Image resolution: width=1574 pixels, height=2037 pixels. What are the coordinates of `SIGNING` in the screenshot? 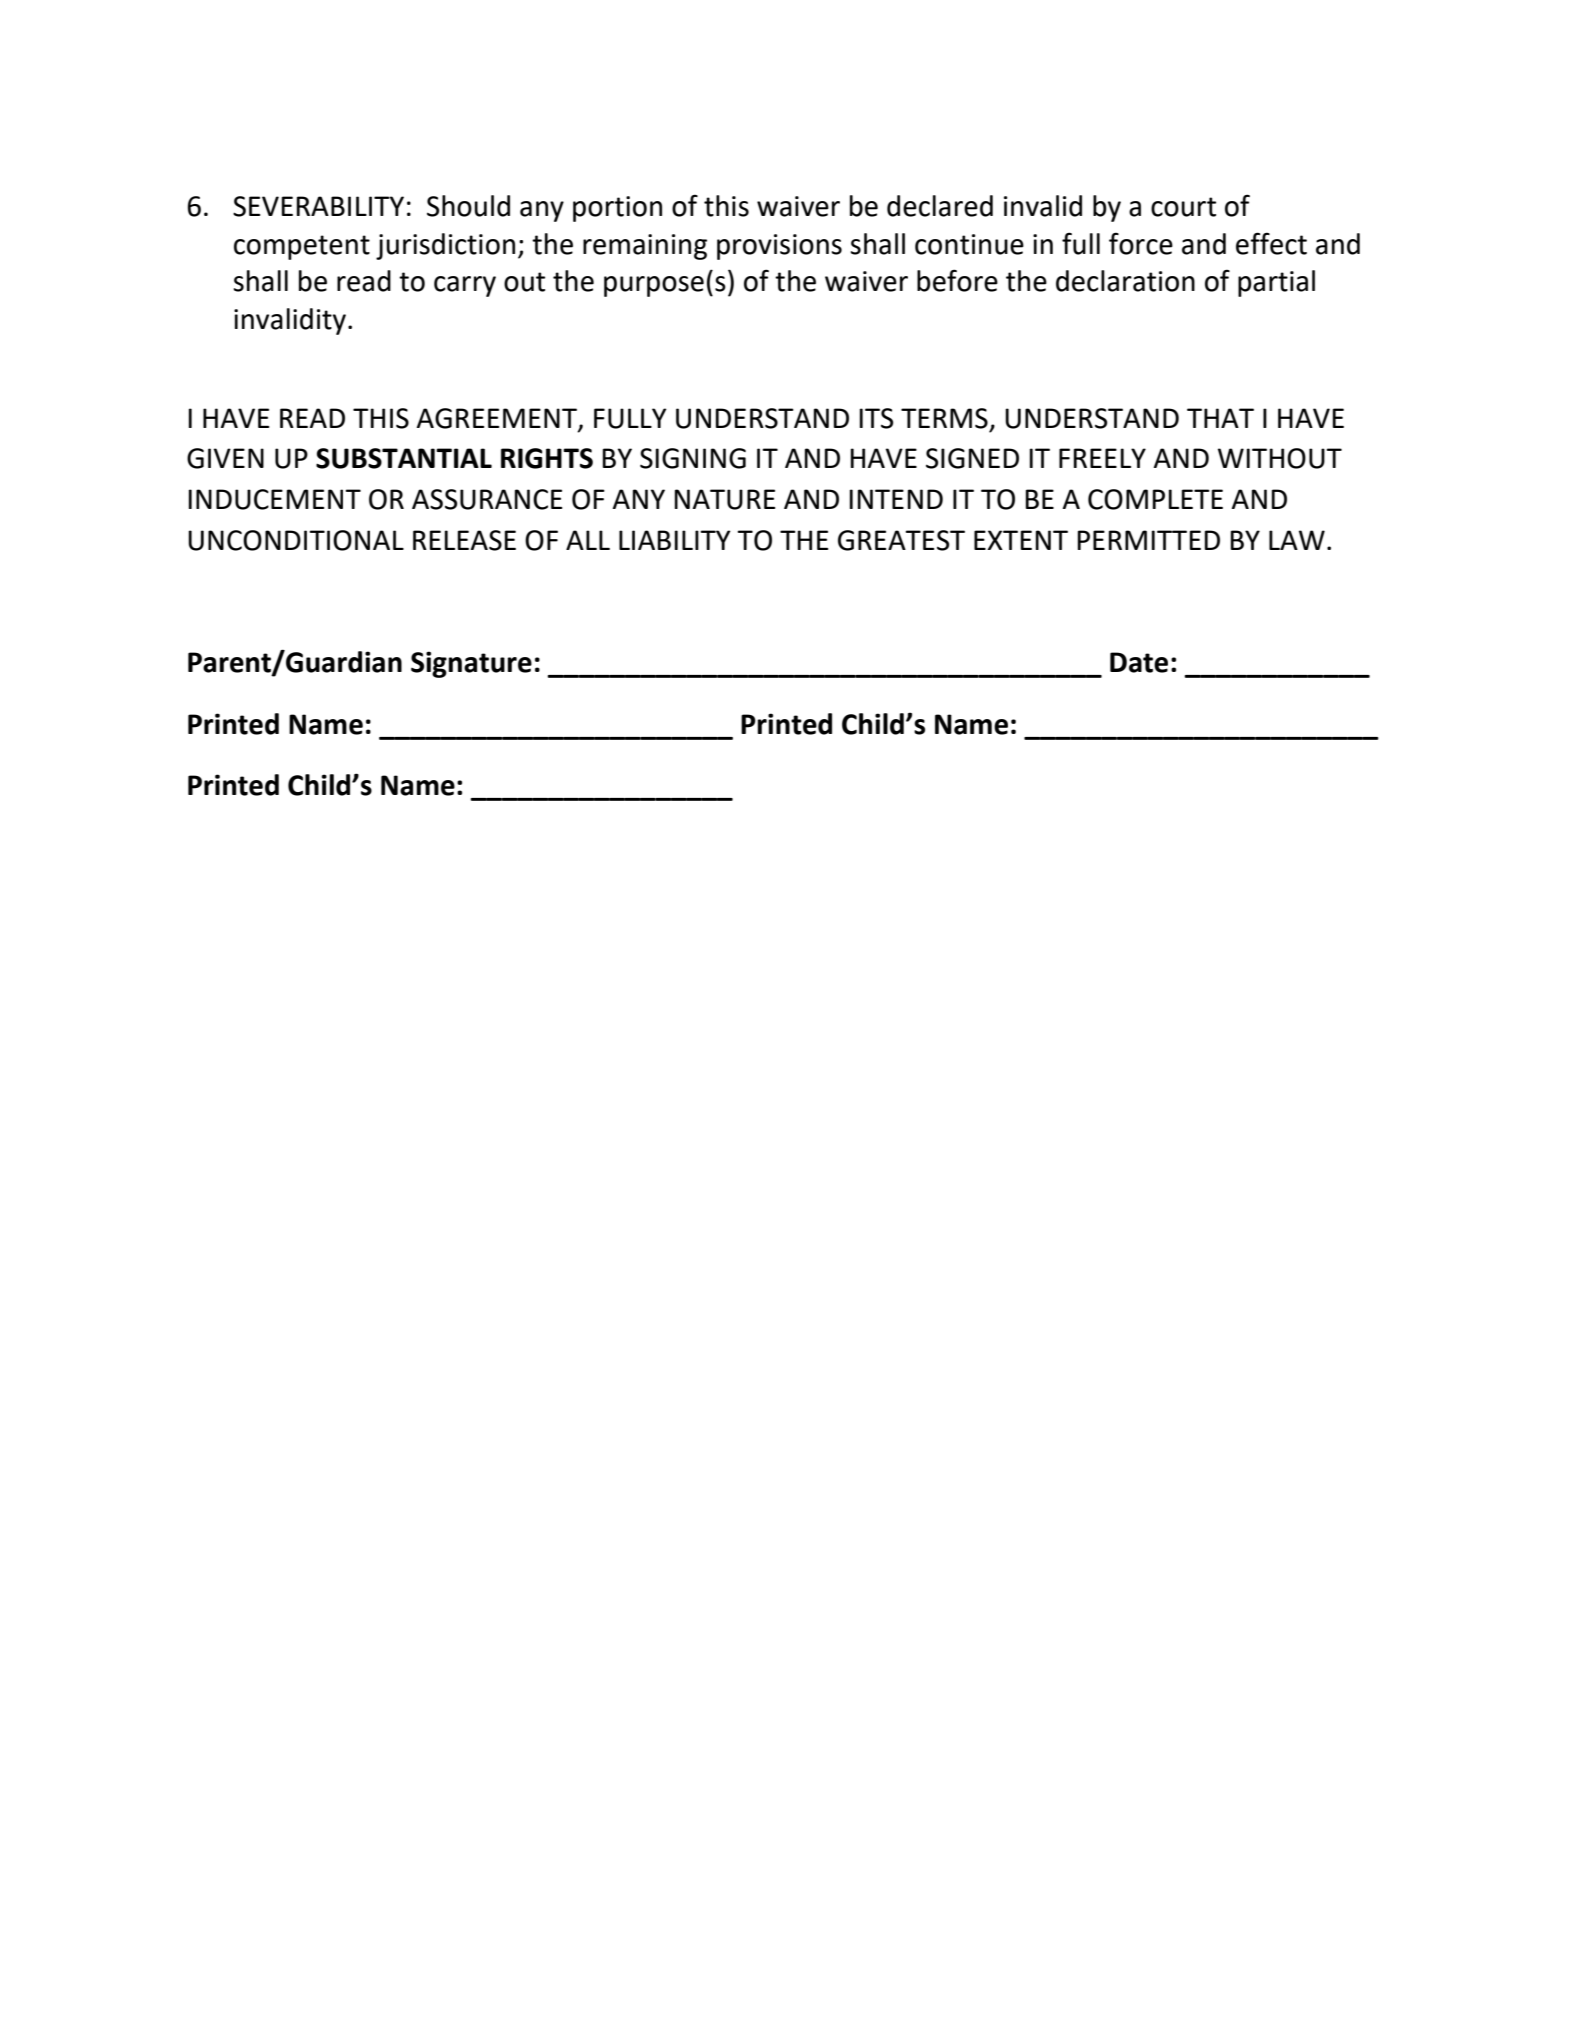 It's located at (693, 458).
